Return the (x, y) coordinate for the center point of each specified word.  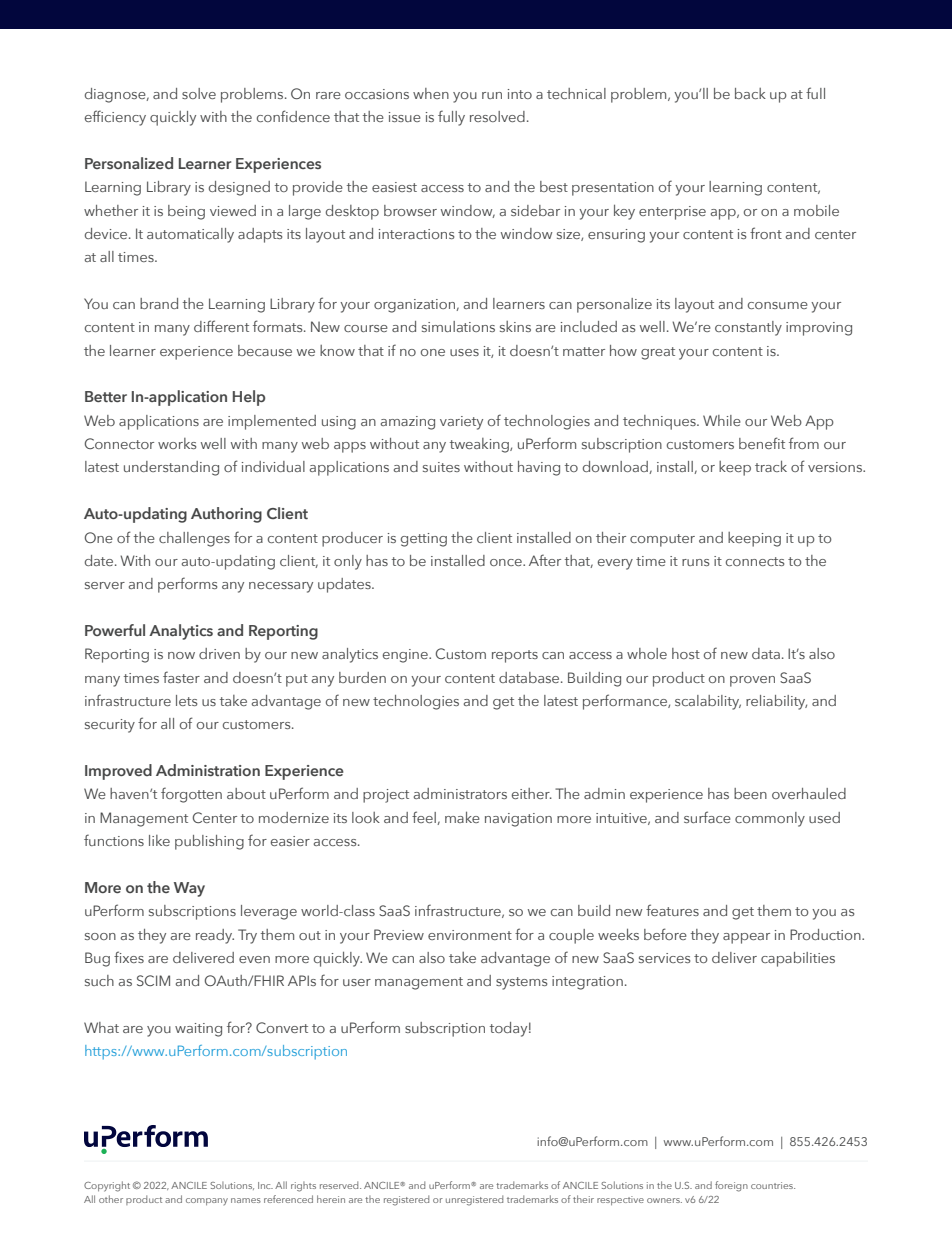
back (750, 93)
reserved (340, 1185)
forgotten (191, 795)
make (462, 817)
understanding (171, 468)
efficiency (115, 118)
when (431, 93)
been (750, 793)
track (771, 466)
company (207, 1201)
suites (441, 467)
